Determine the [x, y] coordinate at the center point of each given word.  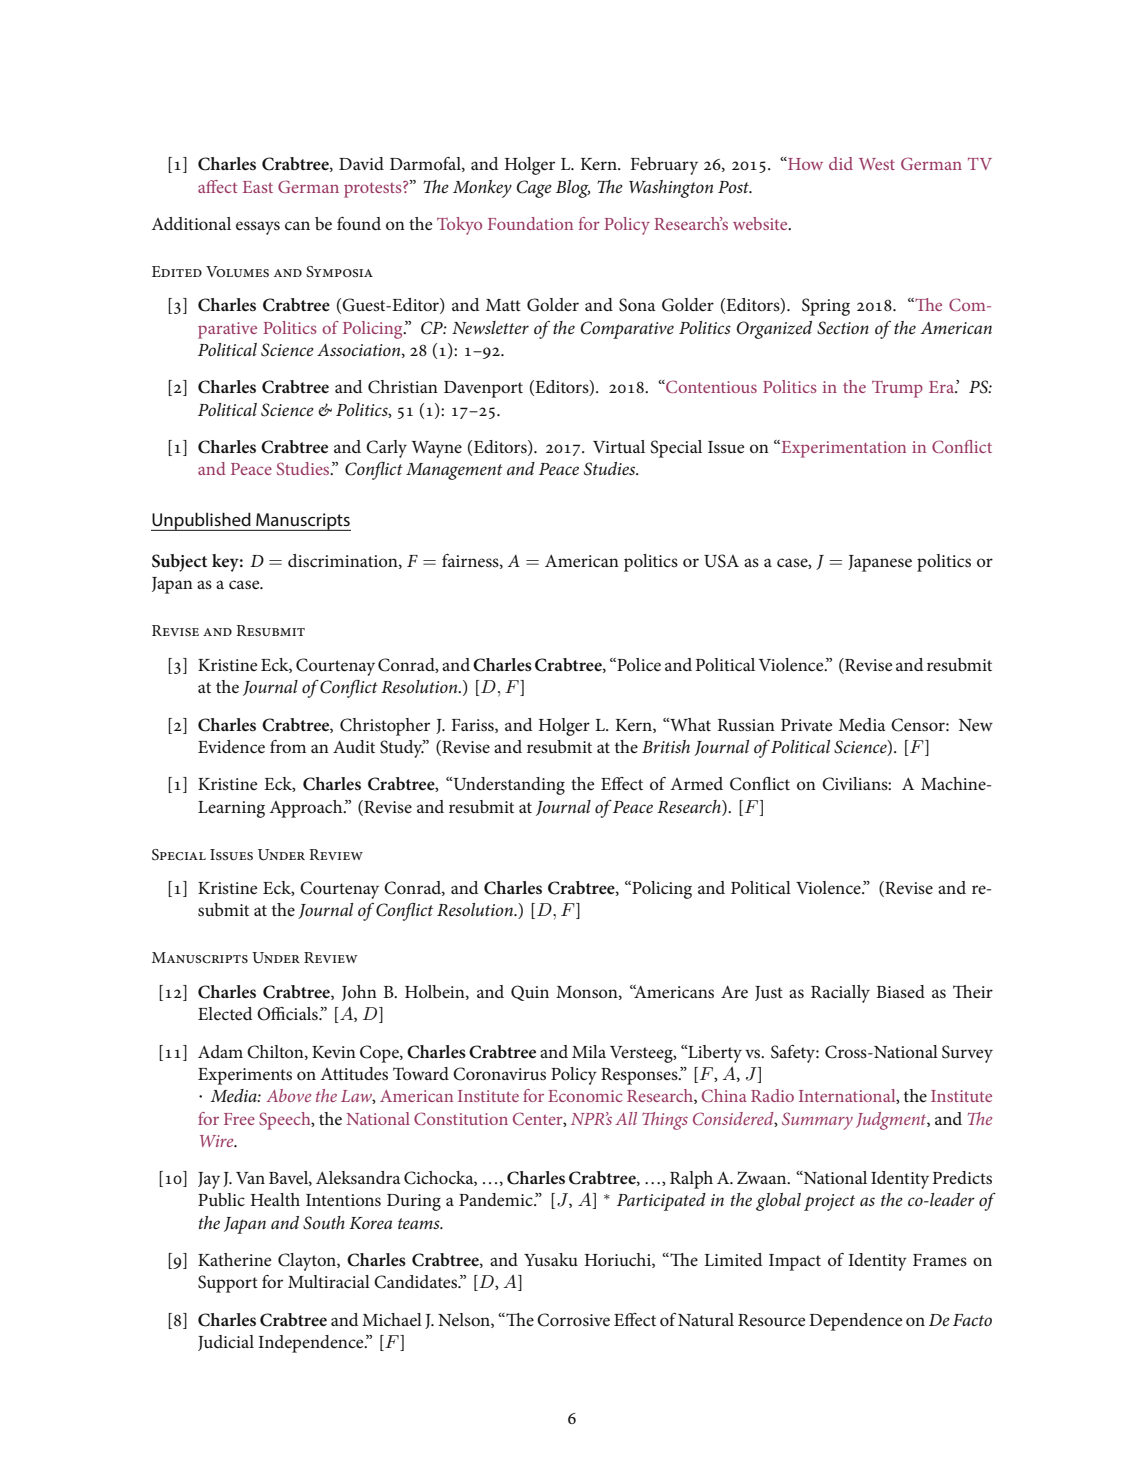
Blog [573, 189]
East [258, 187]
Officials [288, 1013]
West [877, 164]
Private [806, 725]
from [288, 746]
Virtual [619, 446]
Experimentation [842, 449]
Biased [900, 991]
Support [228, 1284]
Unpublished [202, 521]
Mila [589, 1051]
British [666, 746]
